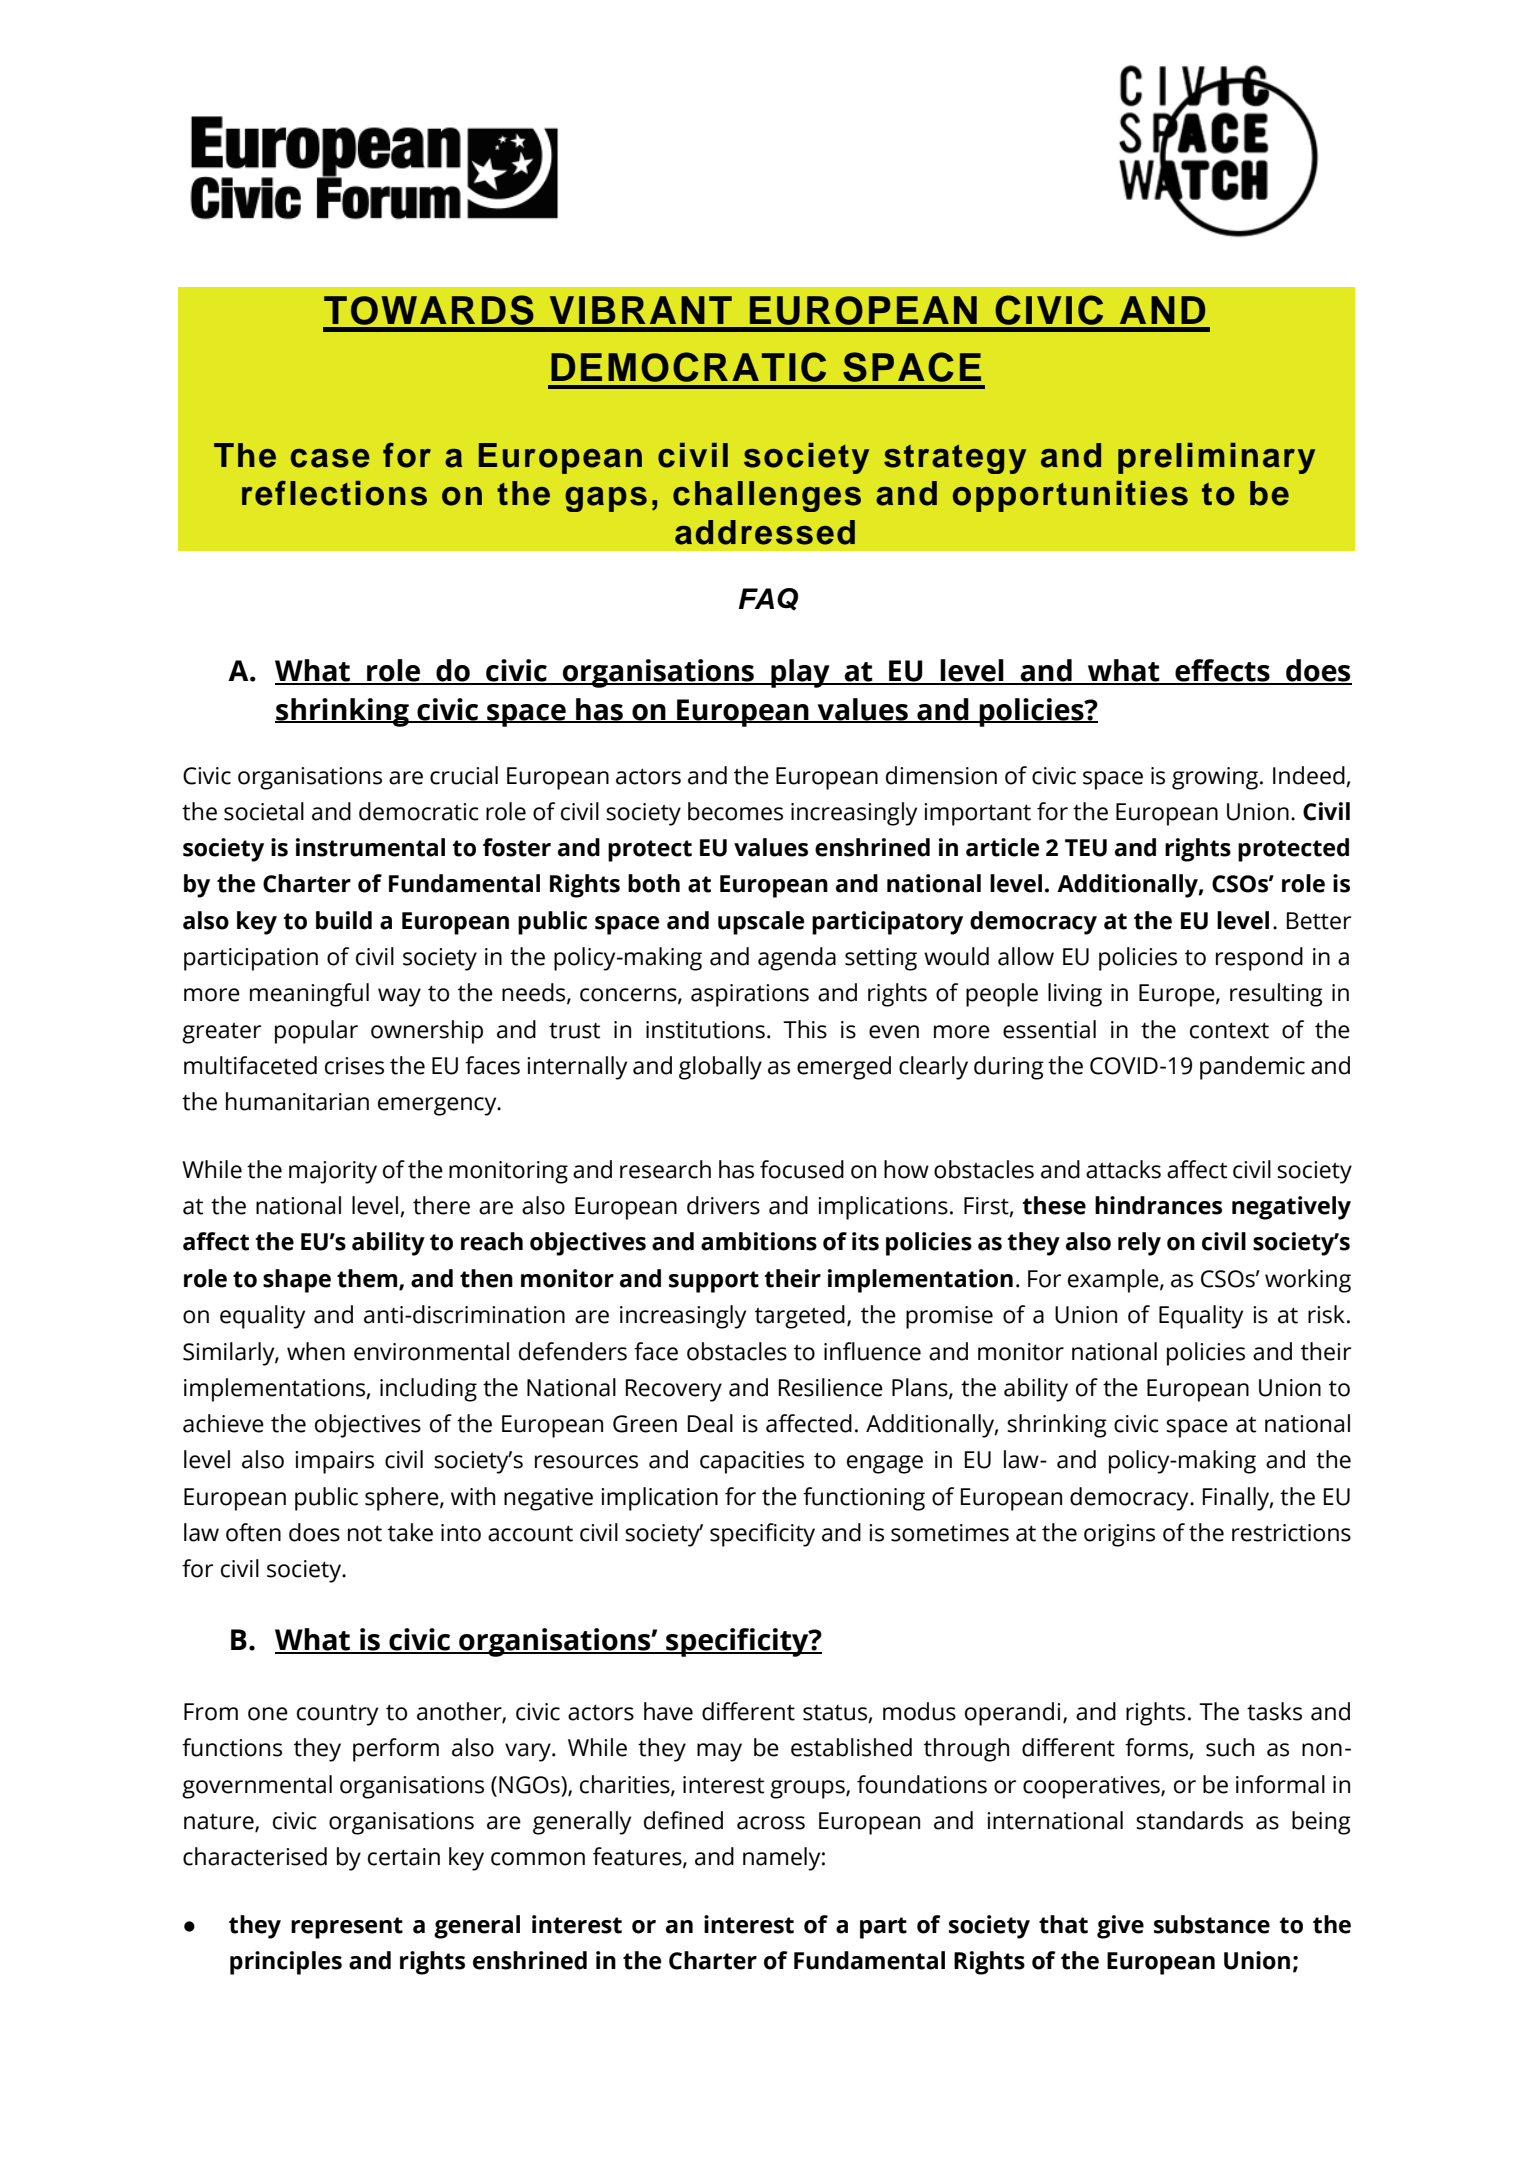 This image has height=2170, width=1534. Describe the element at coordinates (333, 1172) in the image. I see `majority` at that location.
